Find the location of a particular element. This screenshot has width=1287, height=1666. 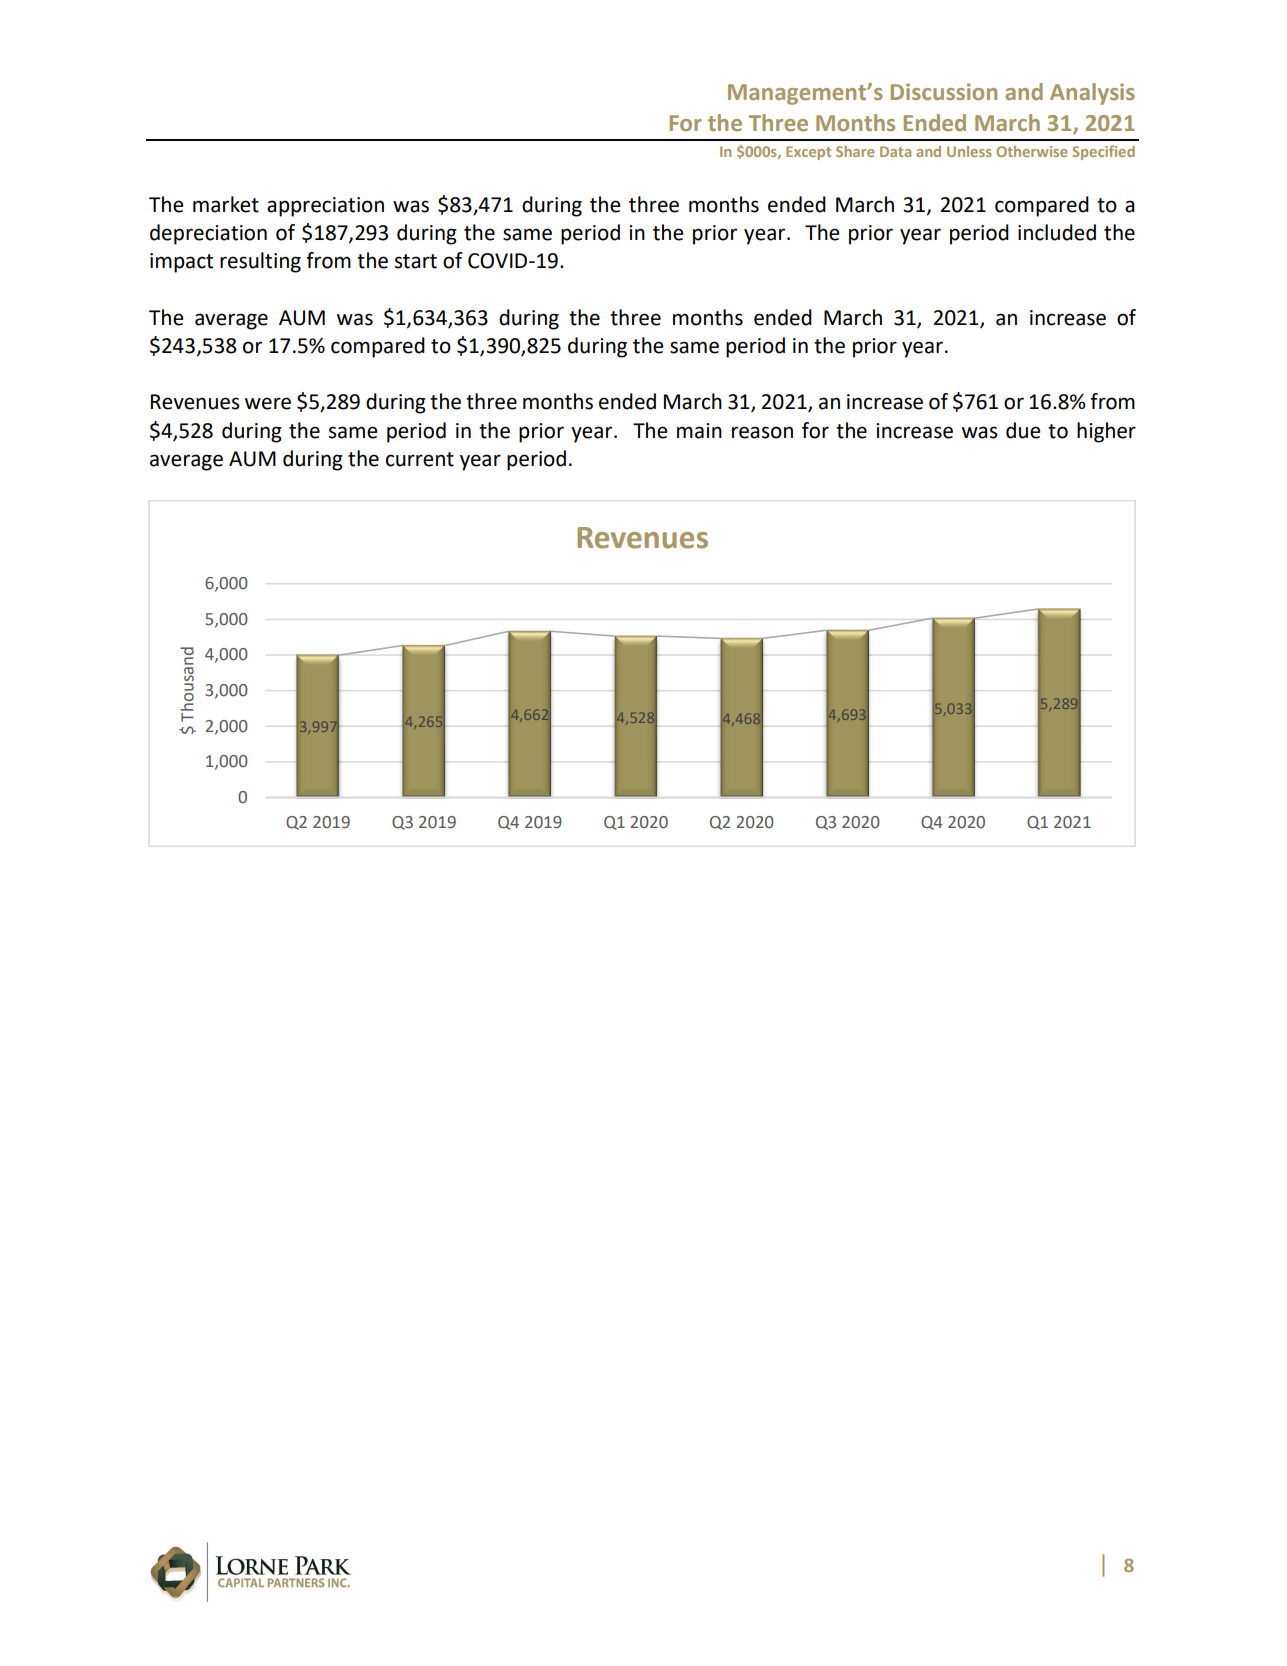

Discussion is located at coordinates (944, 91).
